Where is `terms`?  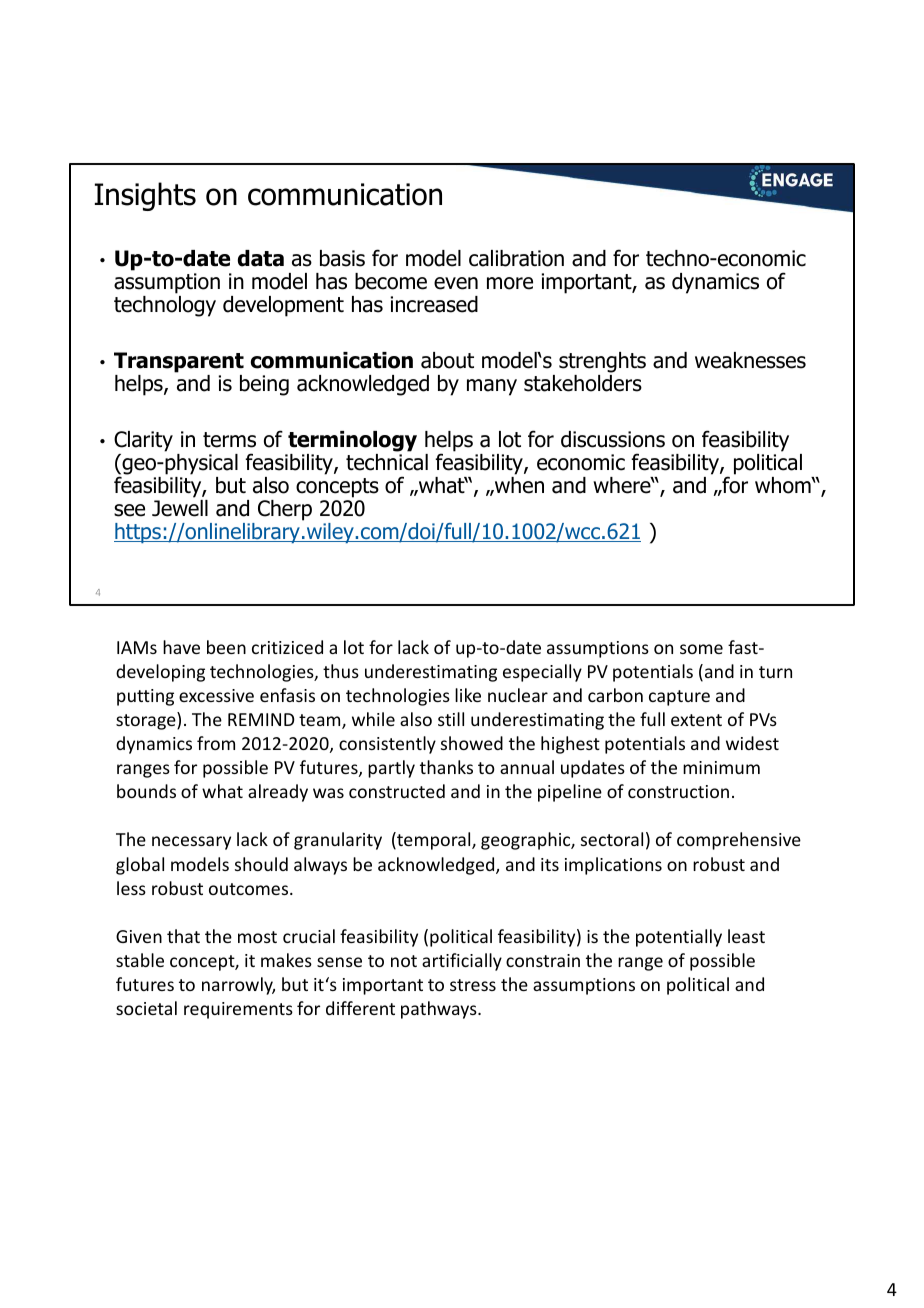
terms is located at coordinates (229, 440).
